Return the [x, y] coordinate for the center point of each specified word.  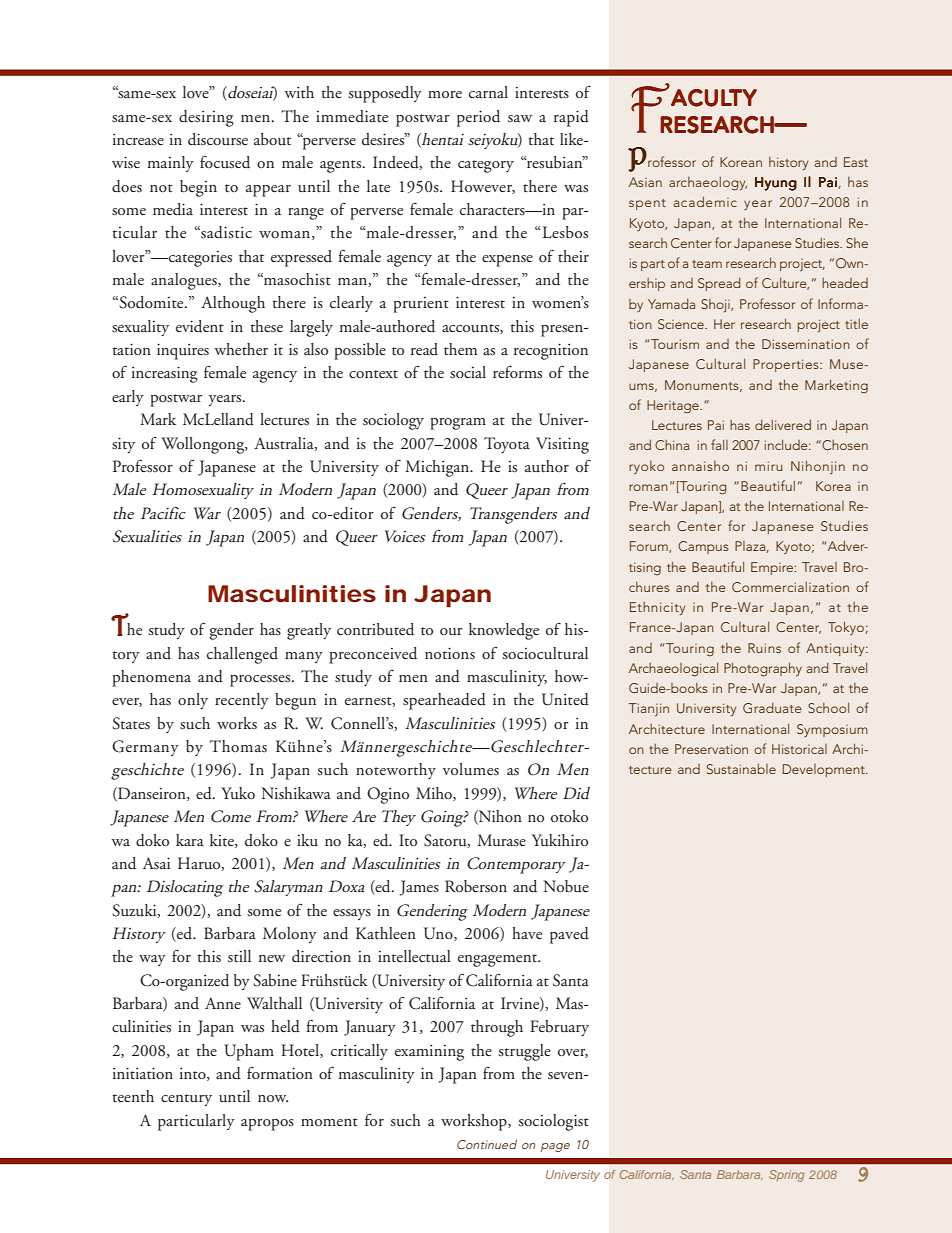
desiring [206, 118]
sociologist [553, 1122]
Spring [786, 1176]
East [856, 162]
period [478, 118]
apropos [267, 1125]
